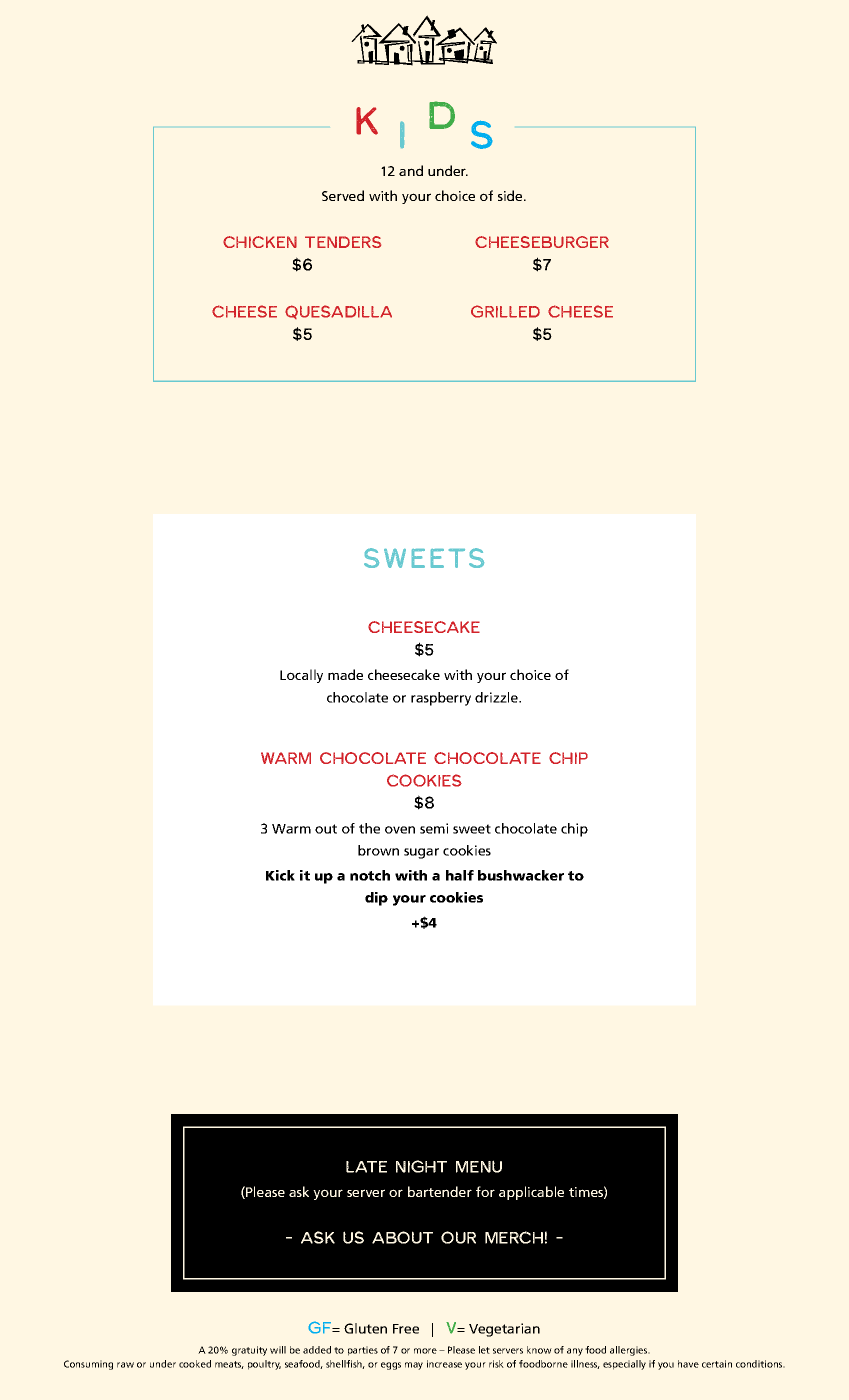  I want to click on side, so click(511, 195).
